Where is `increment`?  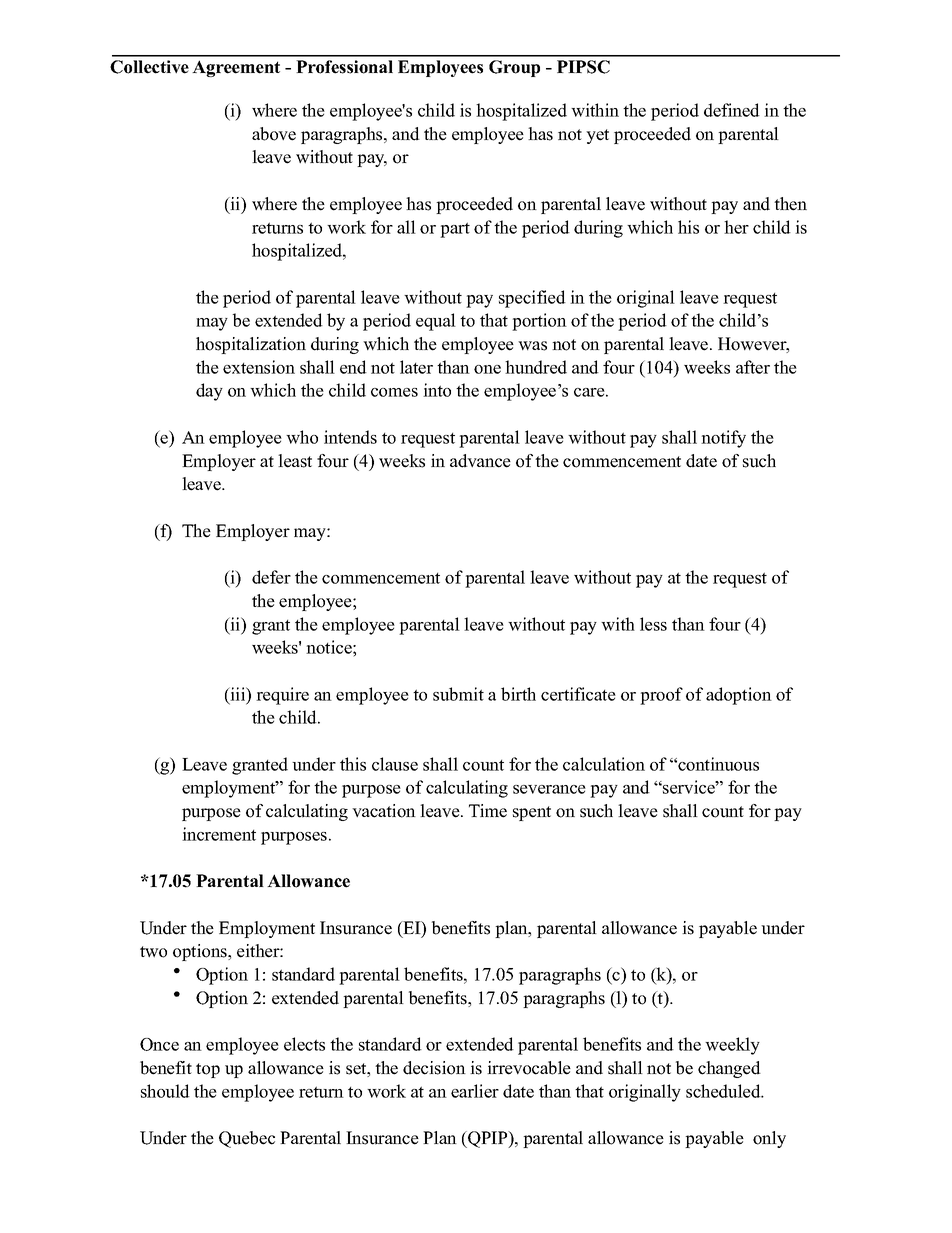
increment is located at coordinates (219, 834).
